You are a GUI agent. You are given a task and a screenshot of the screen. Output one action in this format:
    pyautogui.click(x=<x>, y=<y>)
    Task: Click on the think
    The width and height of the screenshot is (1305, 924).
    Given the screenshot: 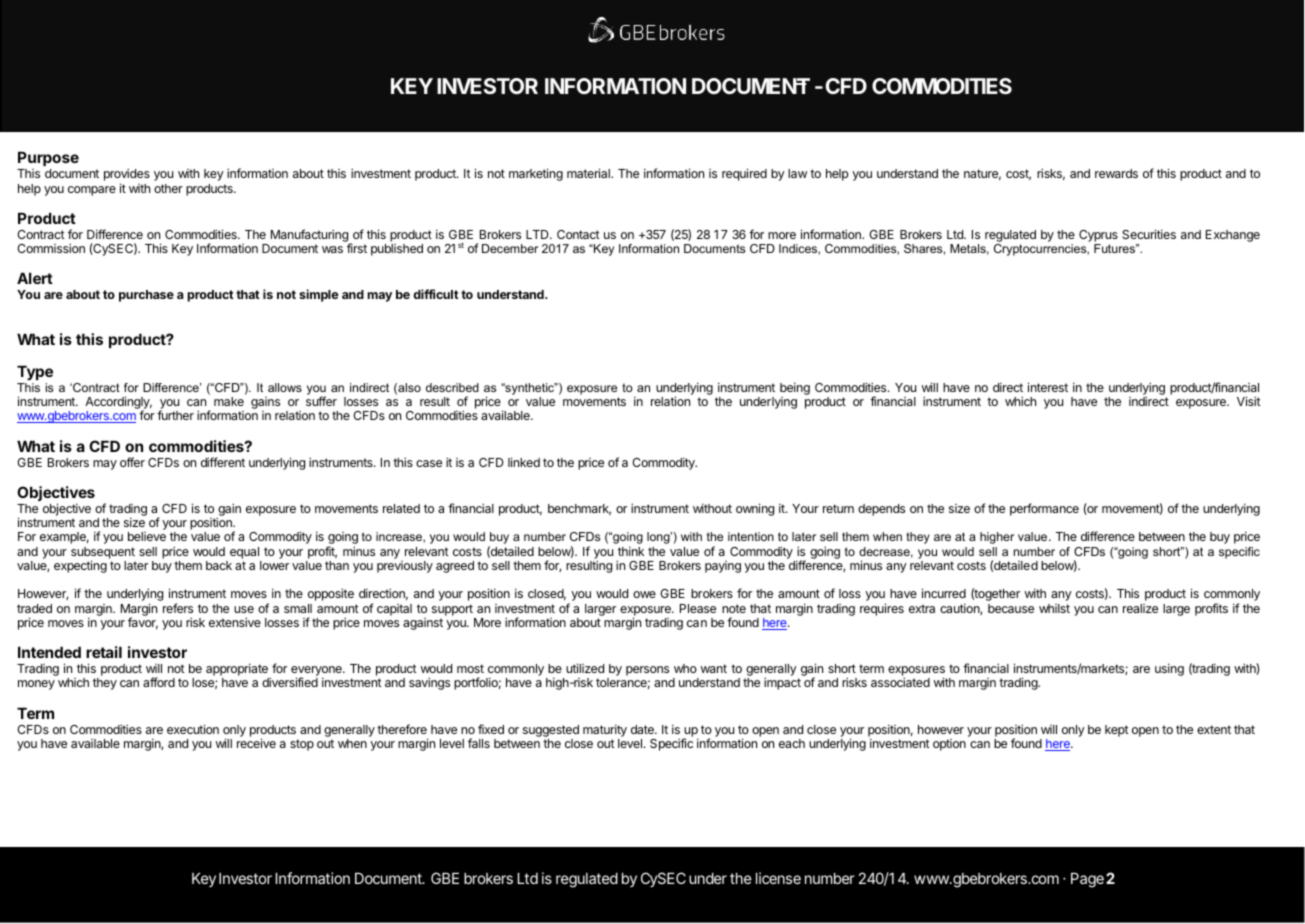 What is the action you would take?
    pyautogui.click(x=631, y=551)
